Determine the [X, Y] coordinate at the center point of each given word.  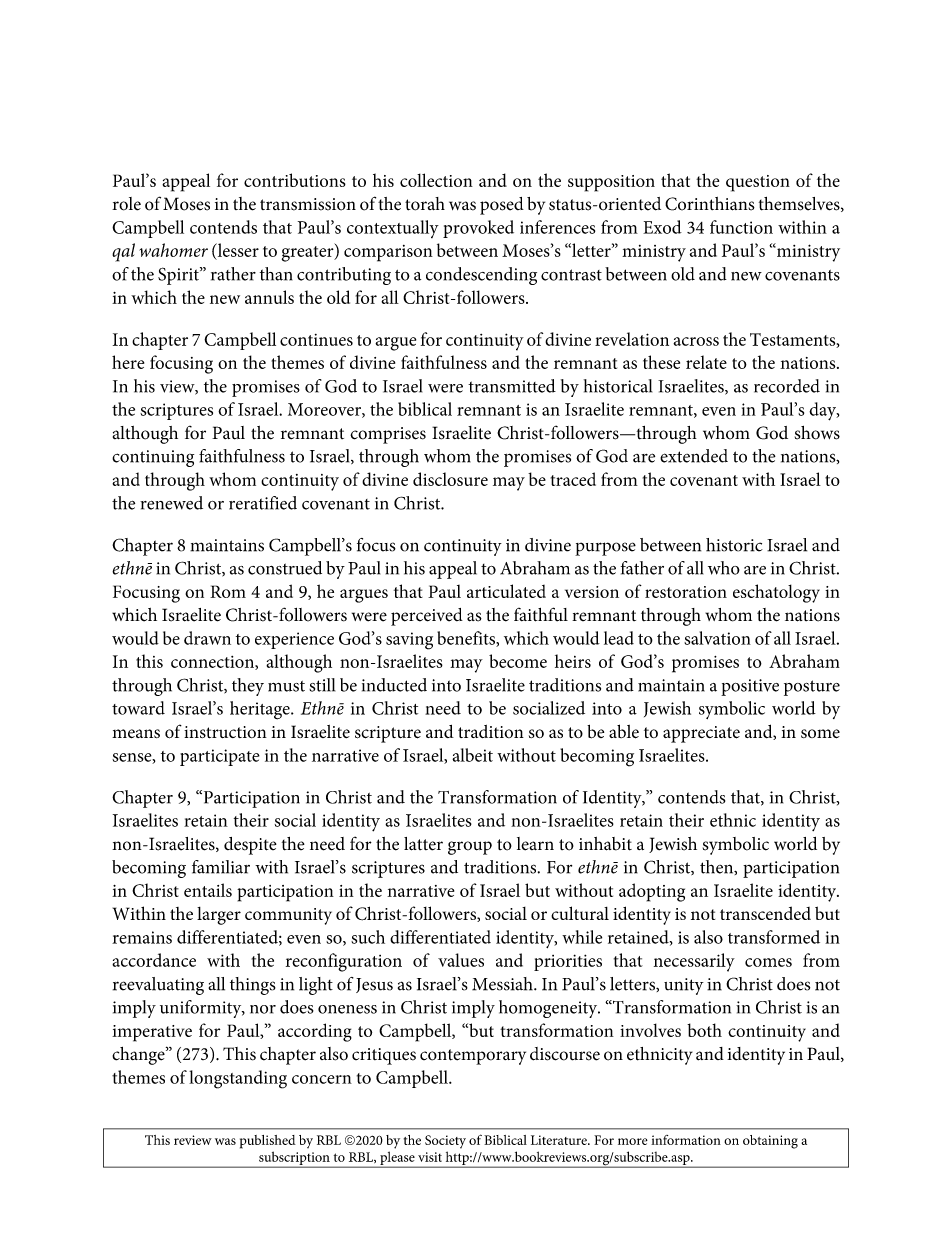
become [518, 661]
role [126, 204]
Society [445, 1142]
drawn [207, 638]
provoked [478, 229]
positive [750, 687]
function [741, 227]
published [268, 1142]
